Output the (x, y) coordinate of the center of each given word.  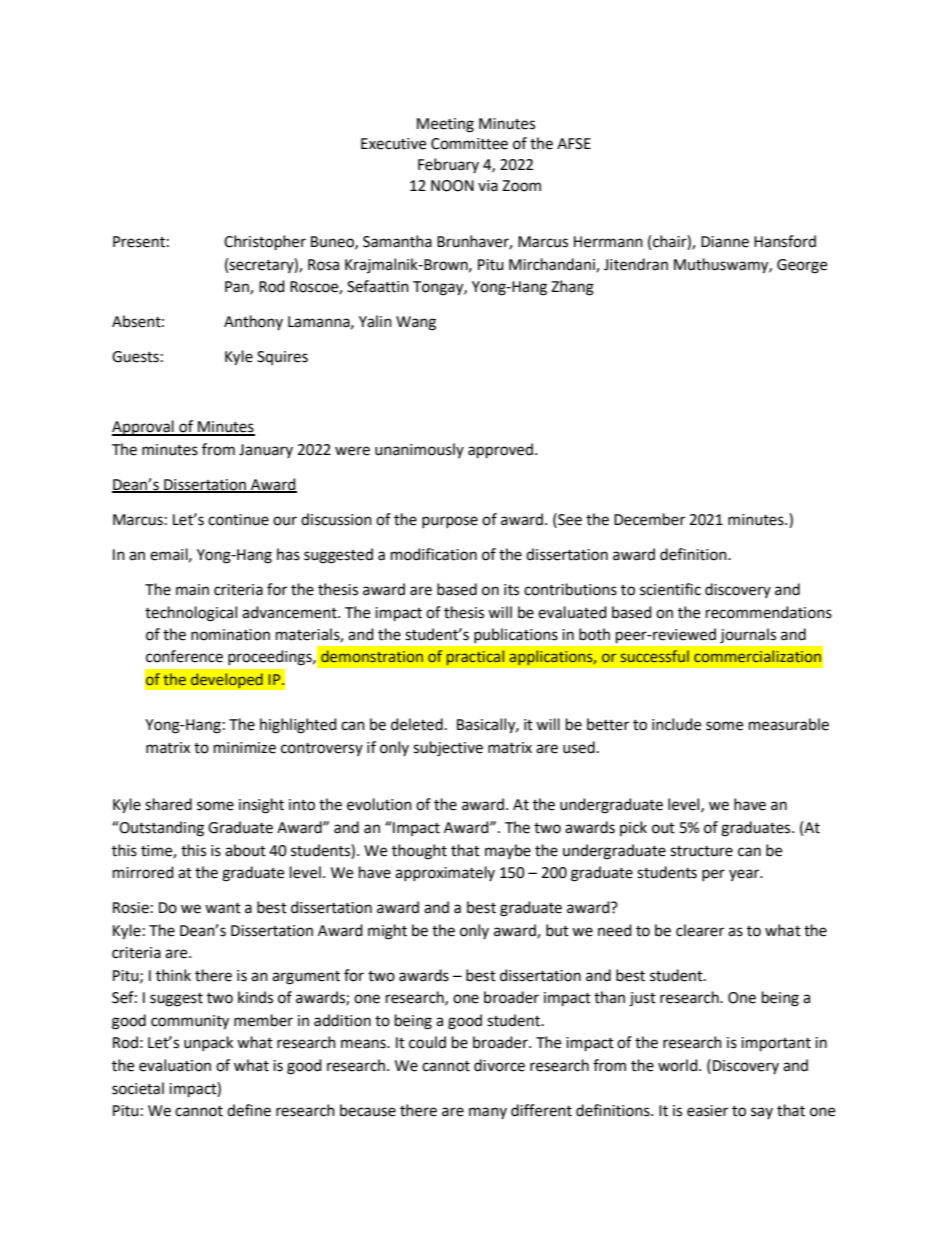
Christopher (265, 243)
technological (191, 614)
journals (748, 635)
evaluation (175, 1065)
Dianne (725, 242)
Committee (469, 144)
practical (475, 658)
